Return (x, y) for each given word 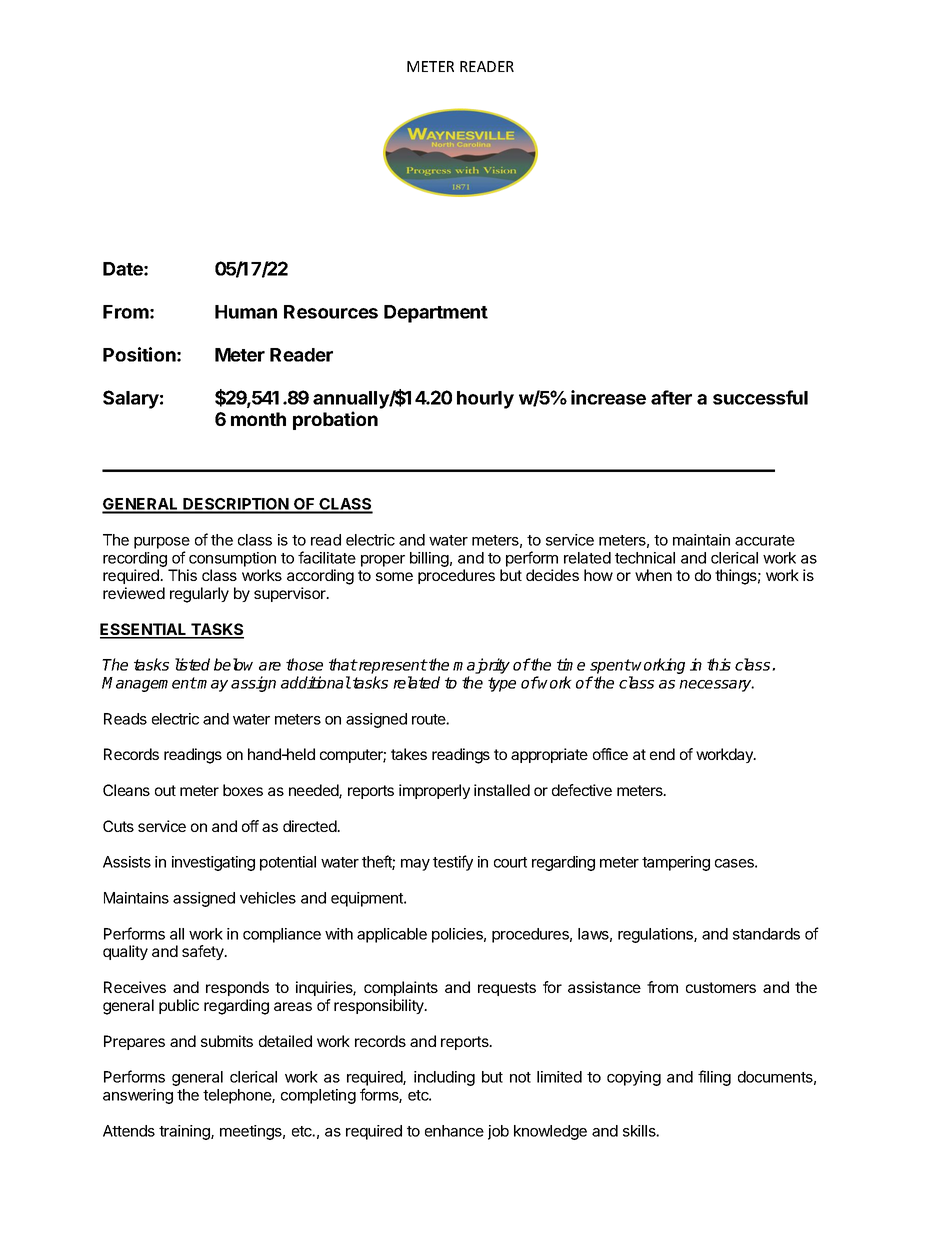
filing (714, 1078)
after (671, 397)
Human (246, 312)
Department (436, 314)
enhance (454, 1131)
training (185, 1132)
